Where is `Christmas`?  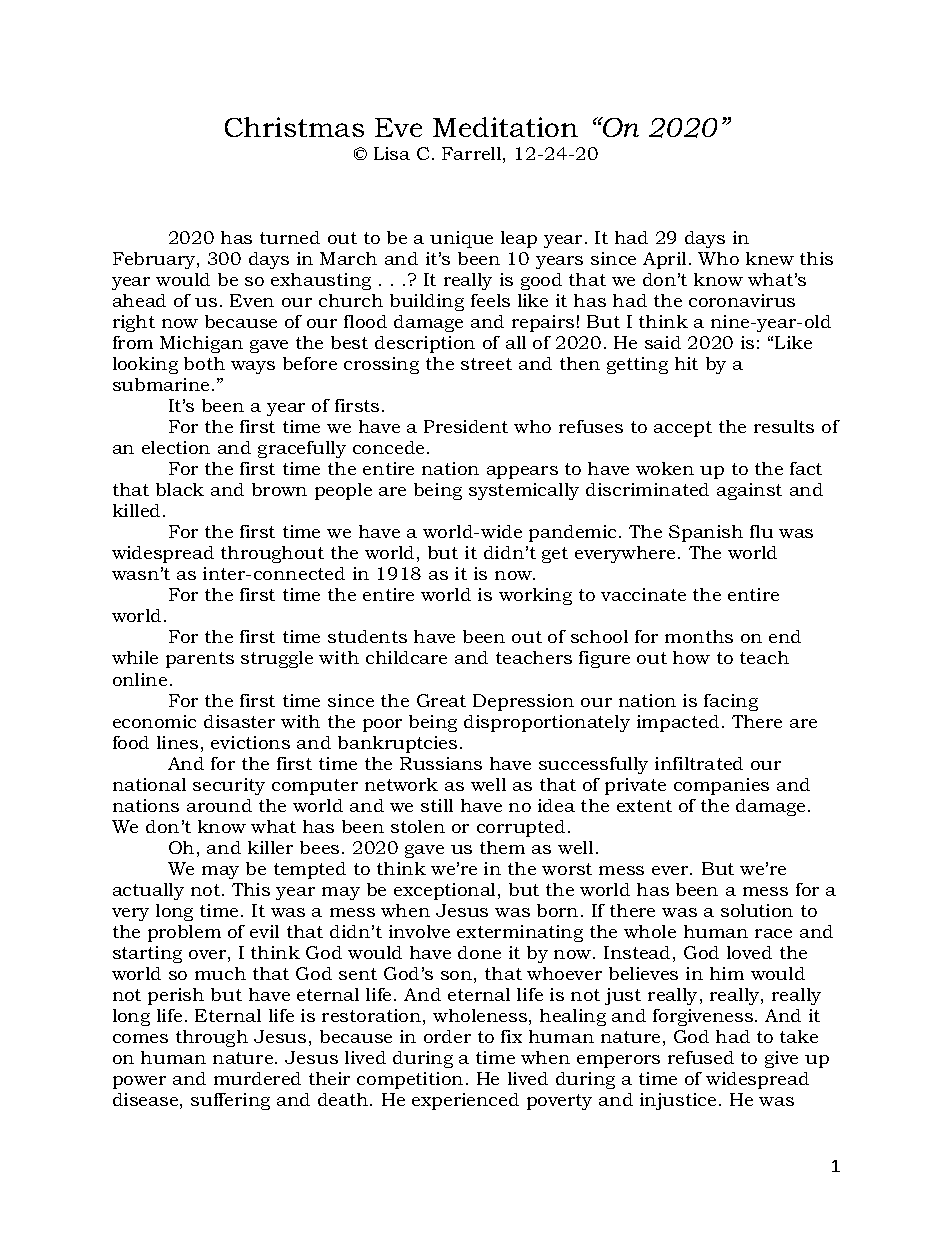 Christmas is located at coordinates (294, 127).
